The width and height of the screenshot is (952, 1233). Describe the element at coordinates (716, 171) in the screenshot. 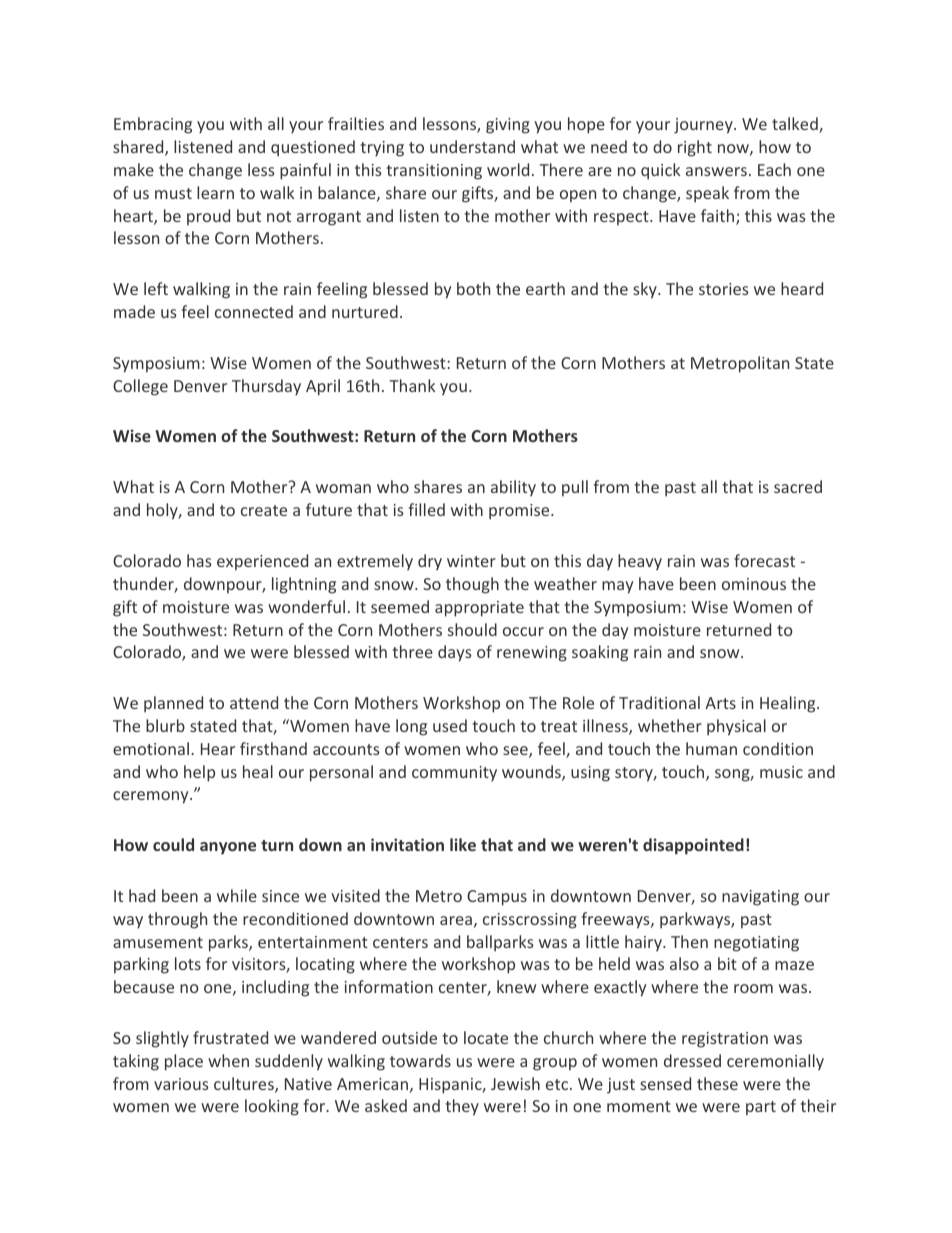

I see `answers` at that location.
